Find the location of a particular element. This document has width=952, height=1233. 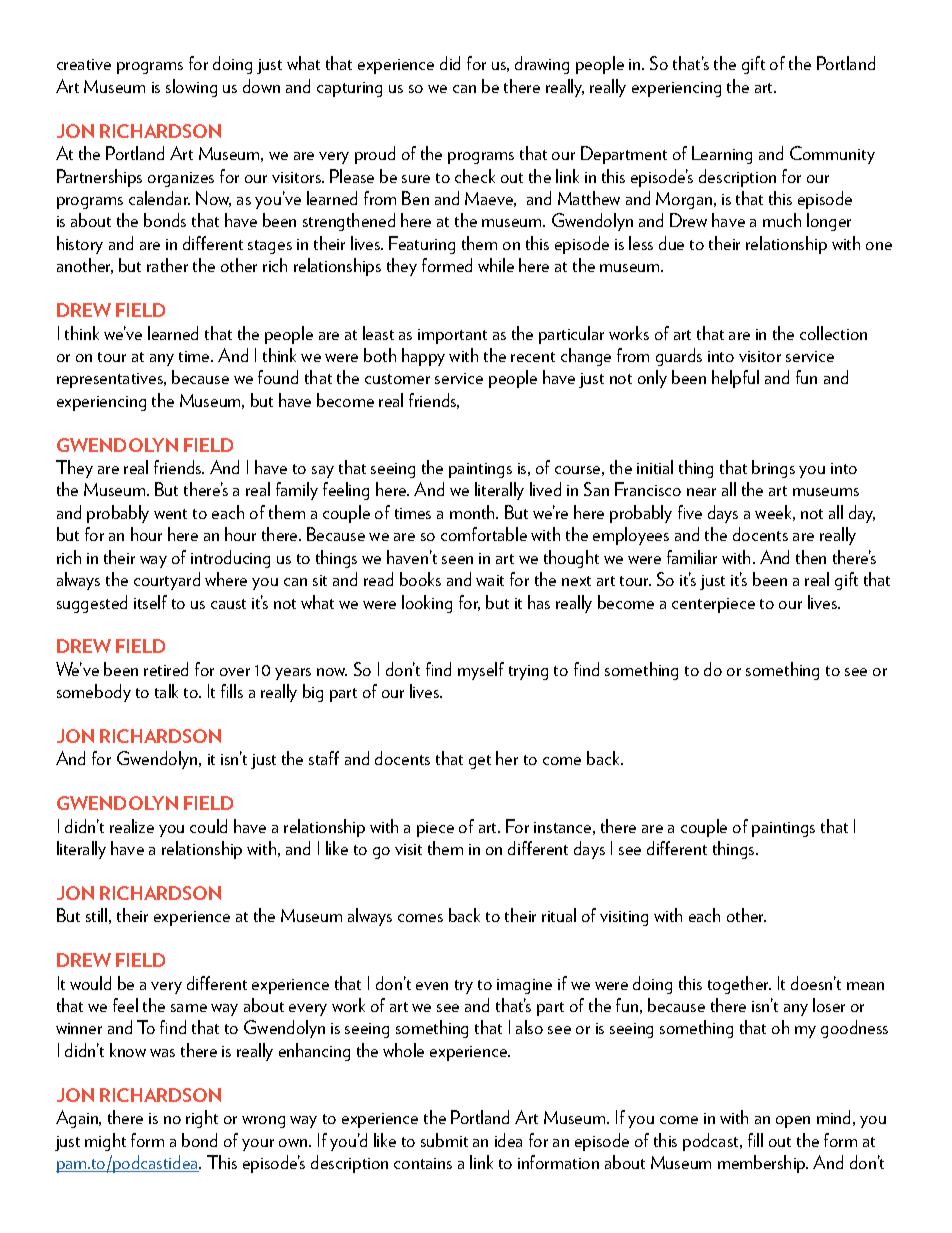

Community is located at coordinates (832, 155).
